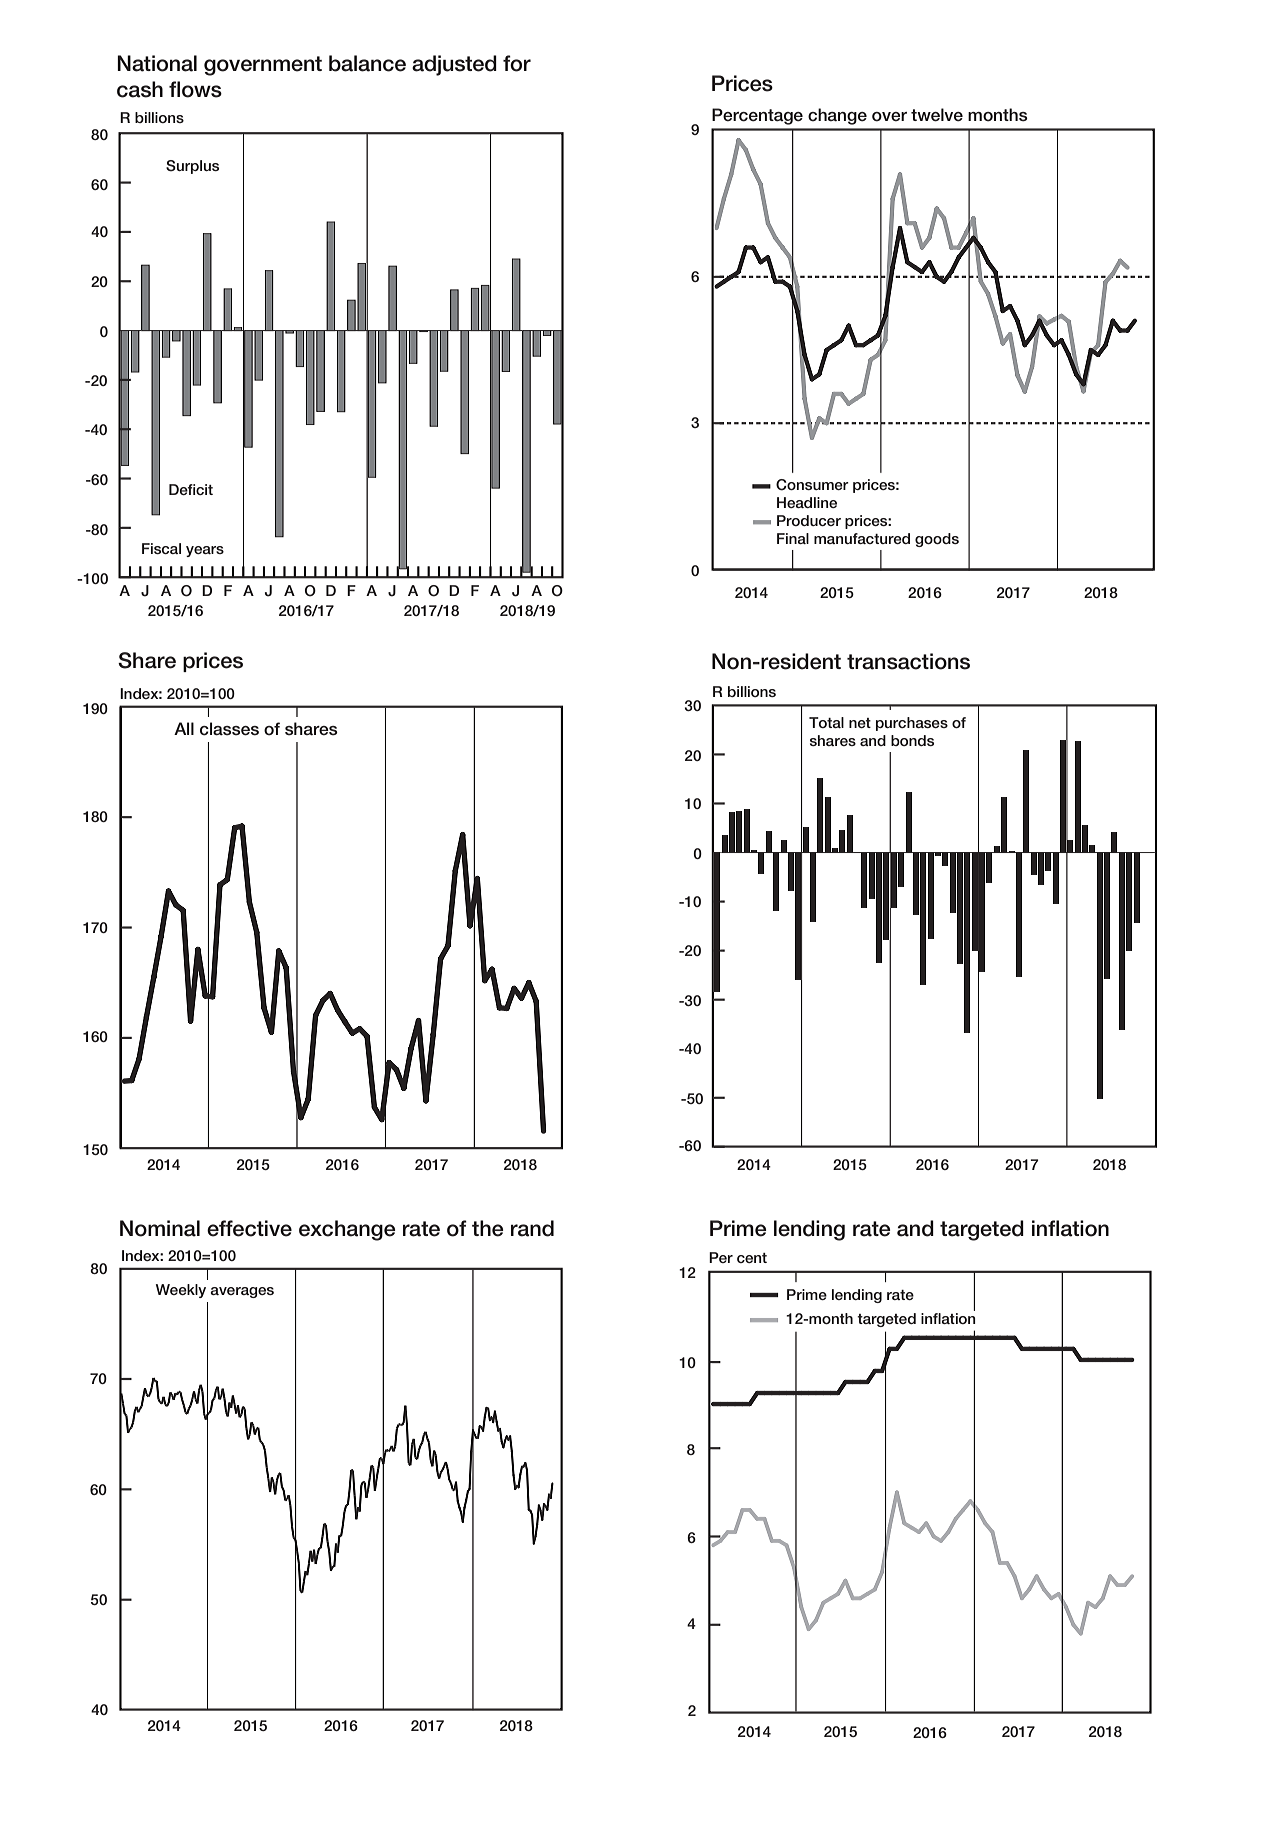  Describe the element at coordinates (191, 489) in the screenshot. I see `Deficit` at that location.
